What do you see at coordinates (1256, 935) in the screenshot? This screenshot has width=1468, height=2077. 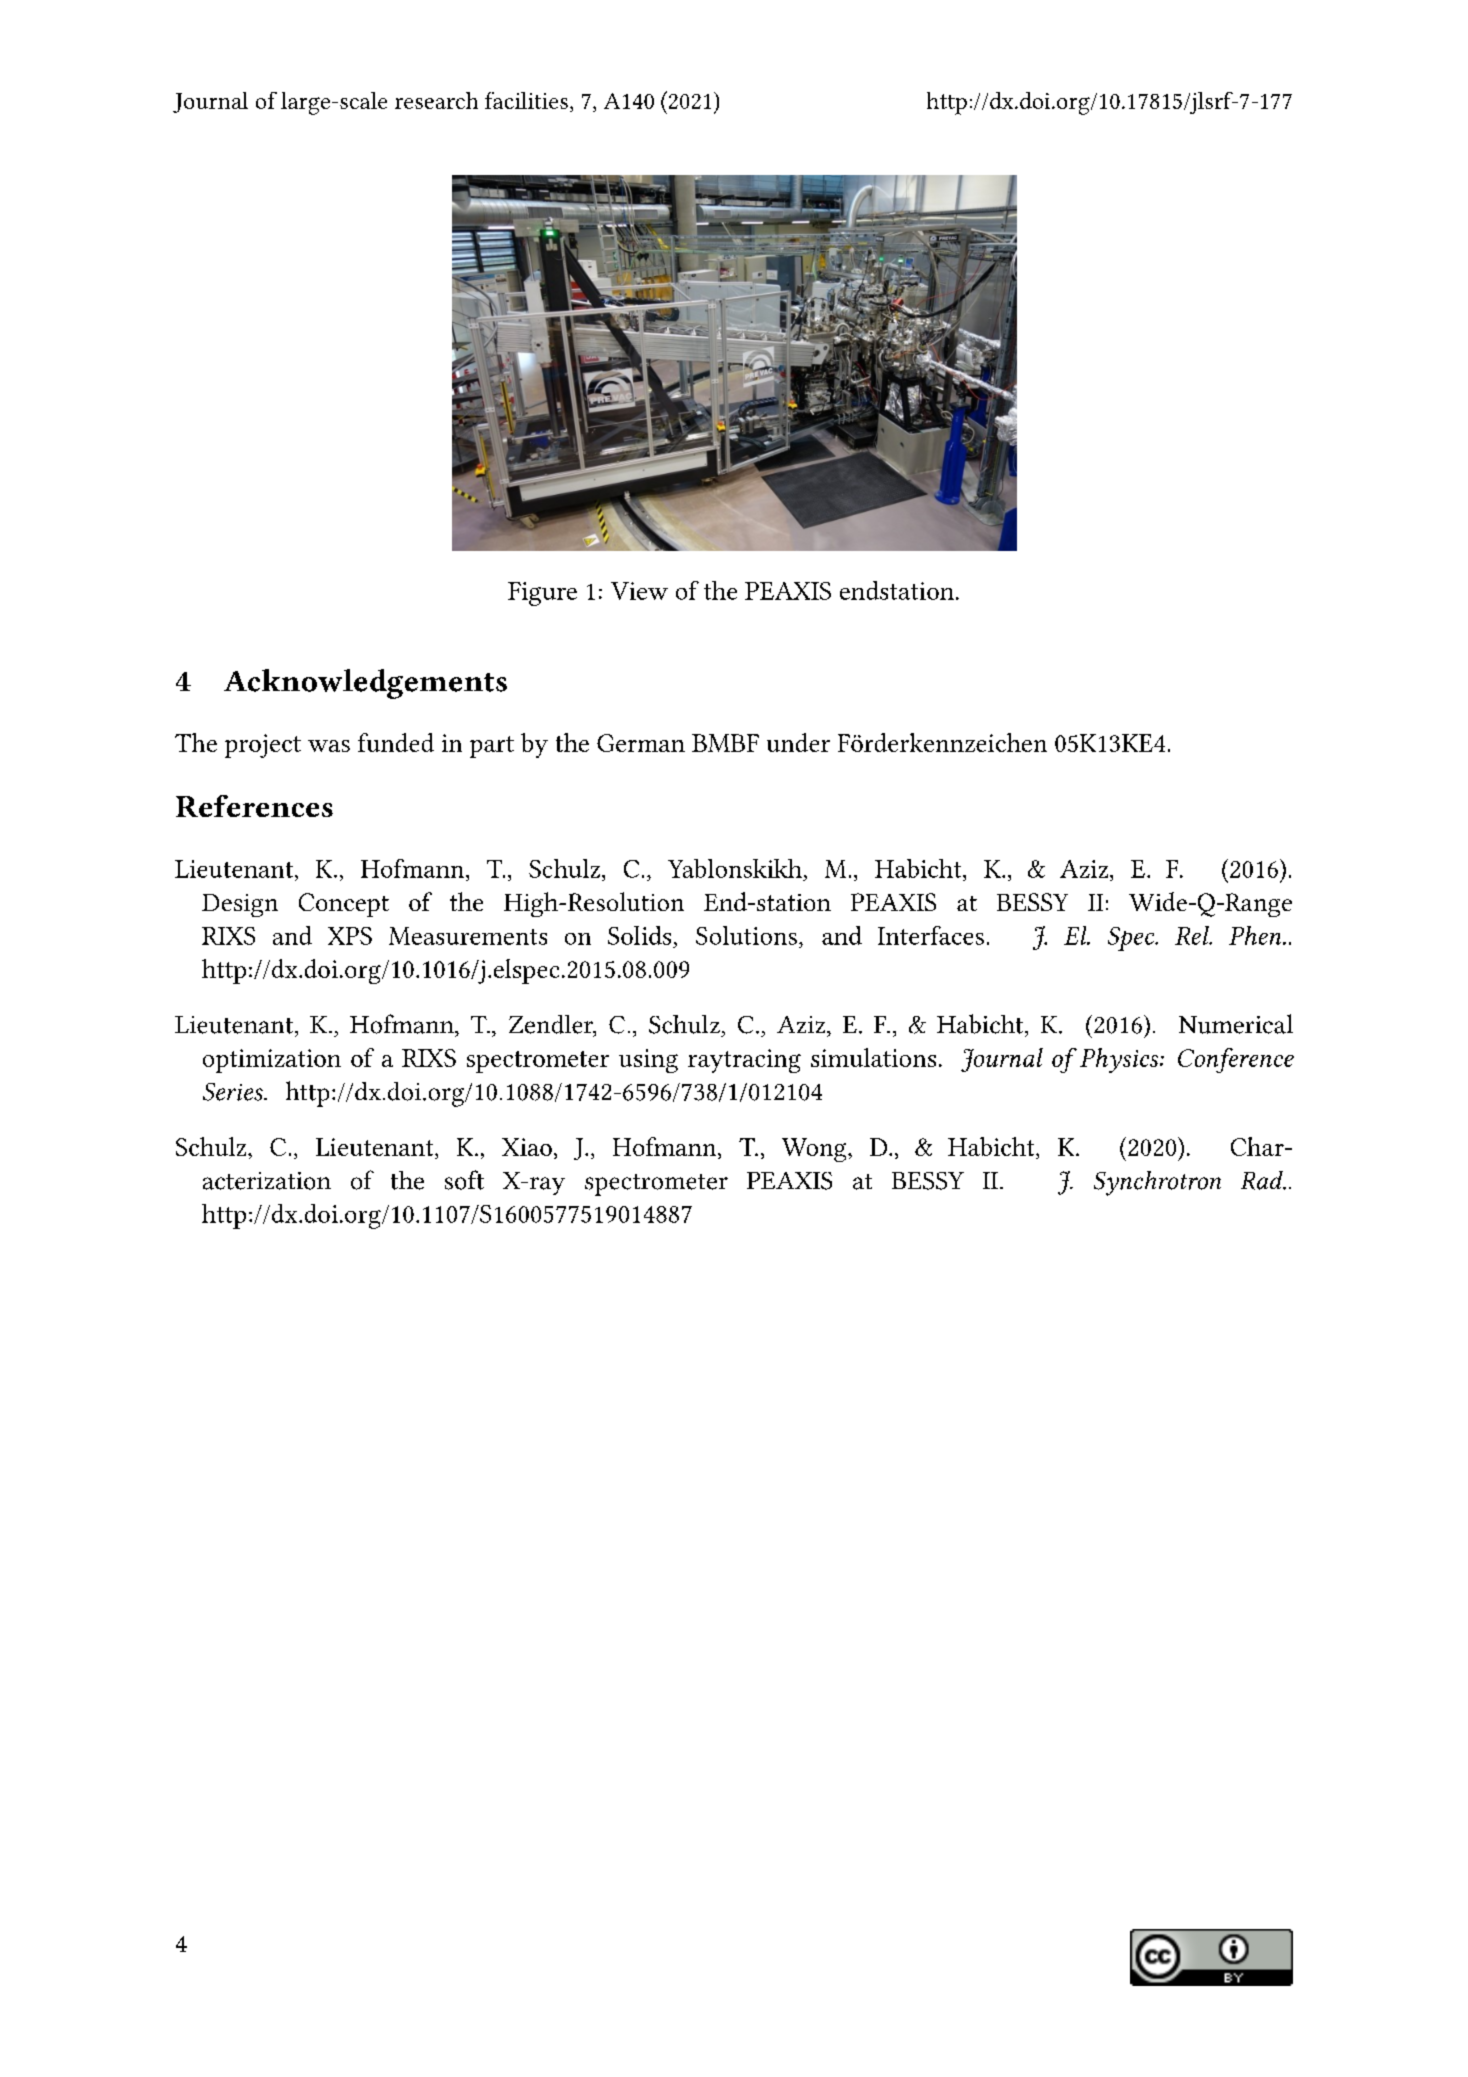 I see `Phen` at bounding box center [1256, 935].
